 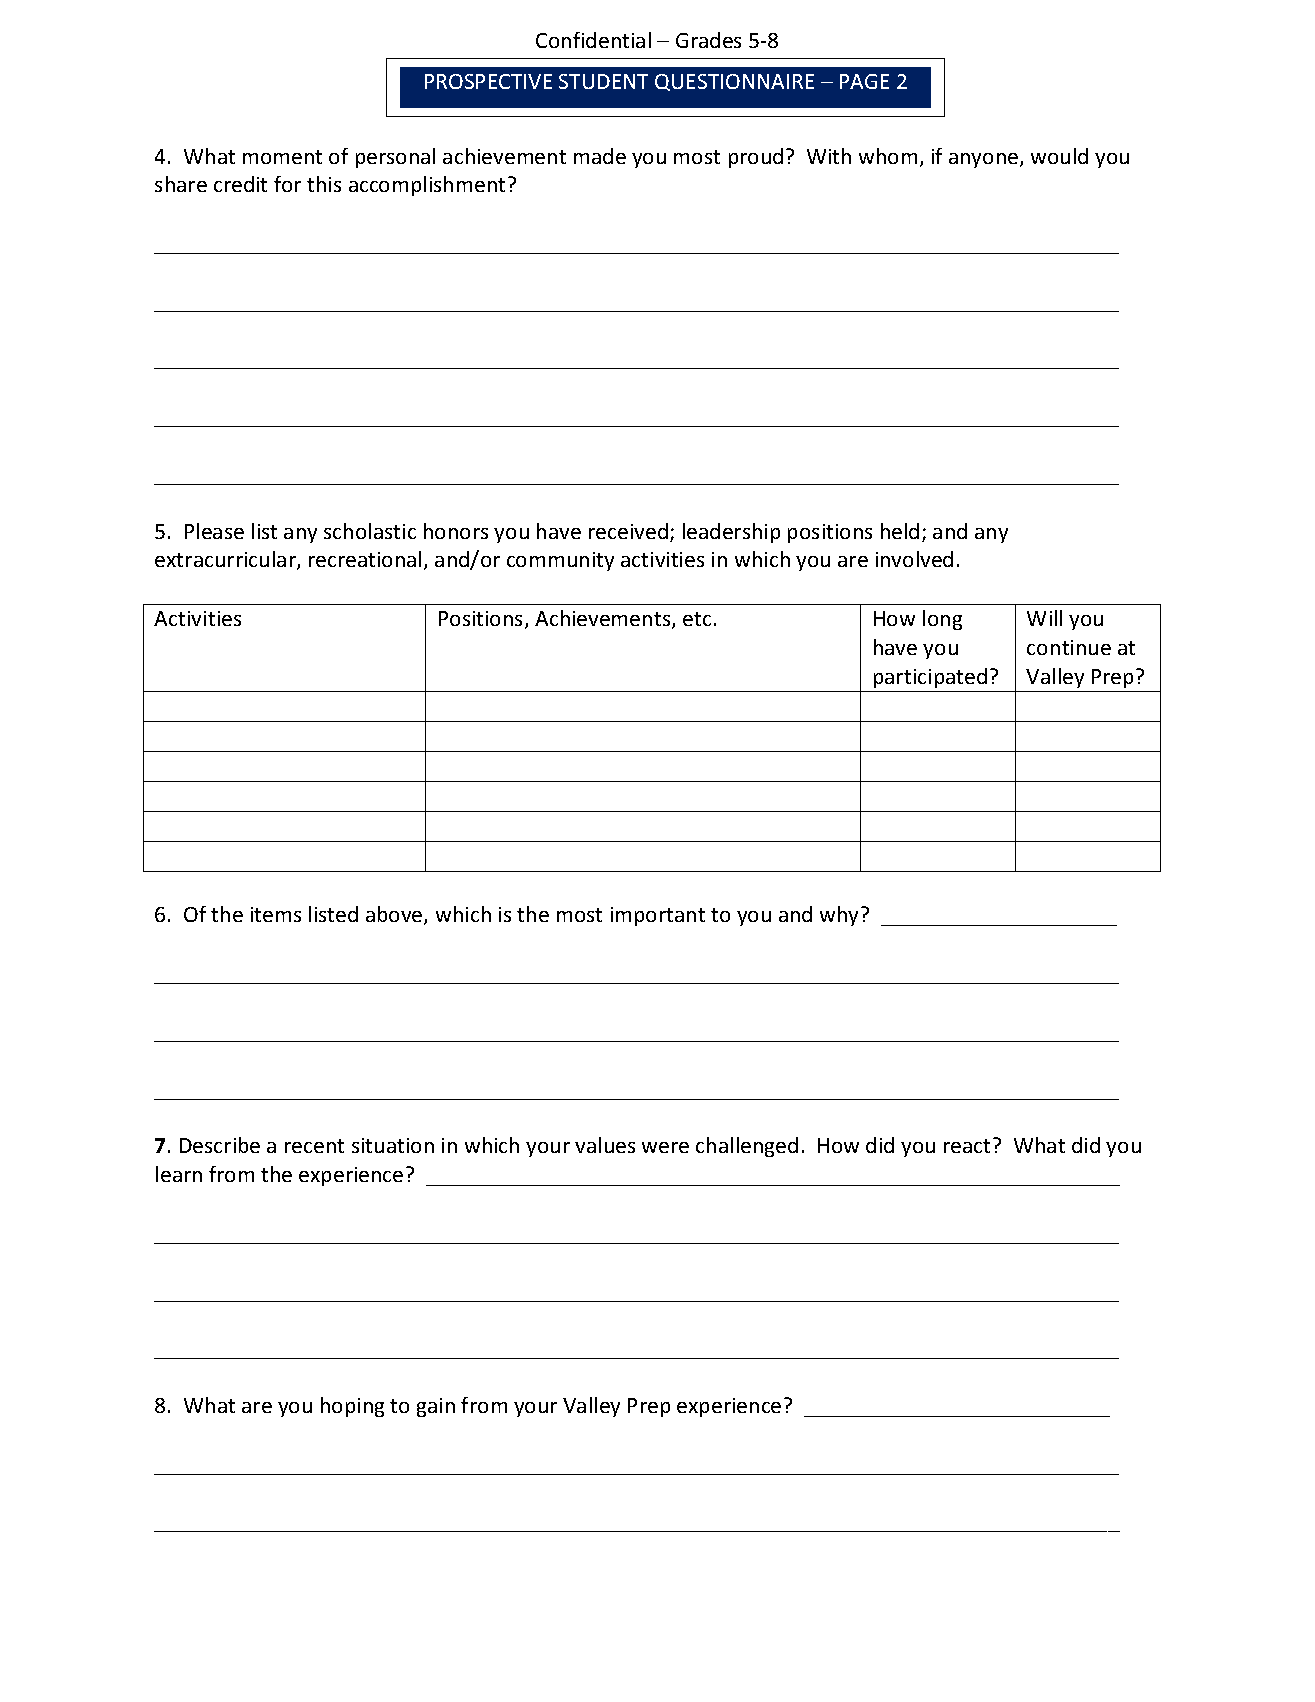 What do you see at coordinates (603, 81) in the document?
I see `STUDENT` at bounding box center [603, 81].
